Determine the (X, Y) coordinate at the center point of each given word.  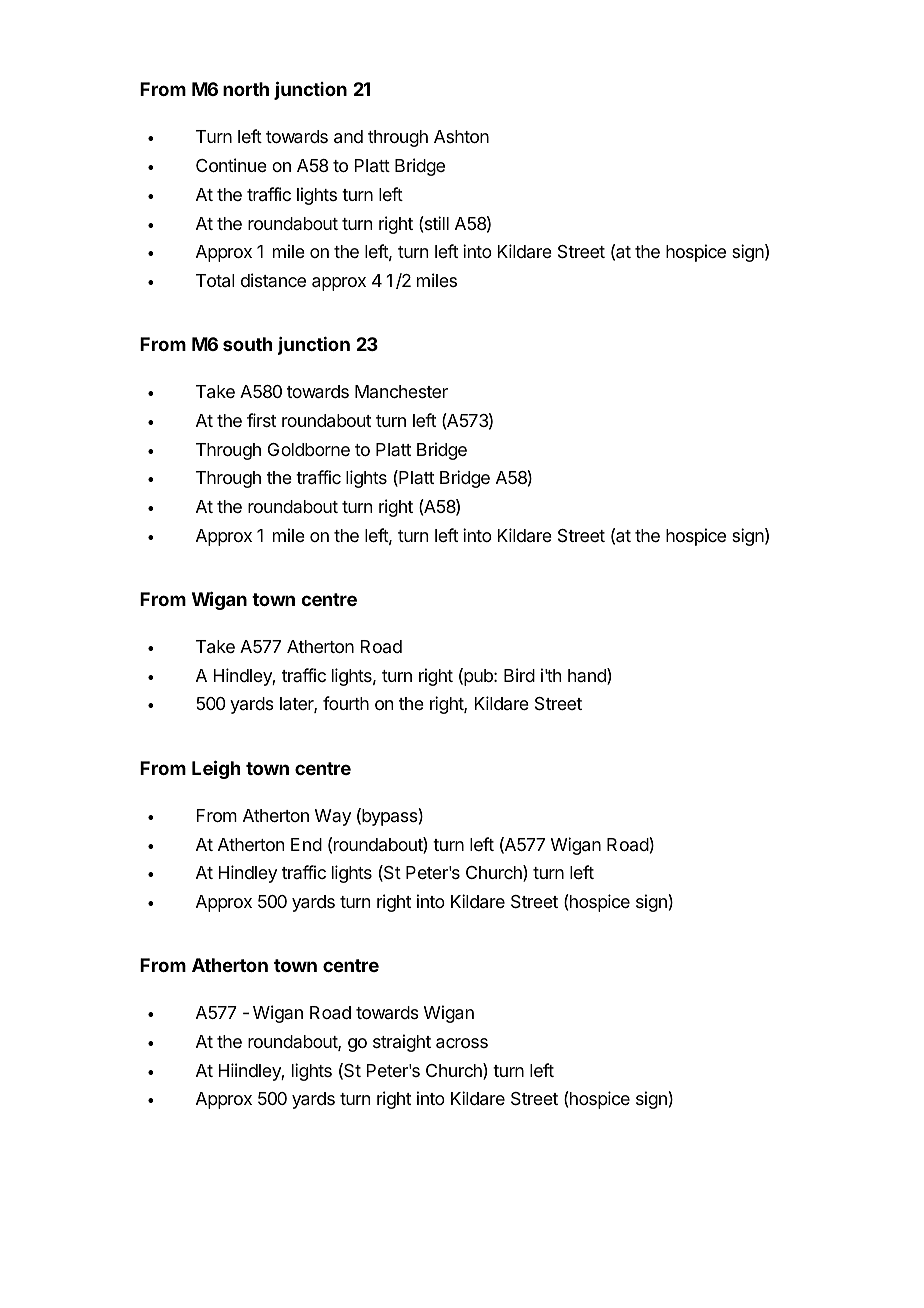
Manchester (401, 391)
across (462, 1043)
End (306, 844)
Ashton (461, 136)
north (246, 89)
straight (402, 1043)
